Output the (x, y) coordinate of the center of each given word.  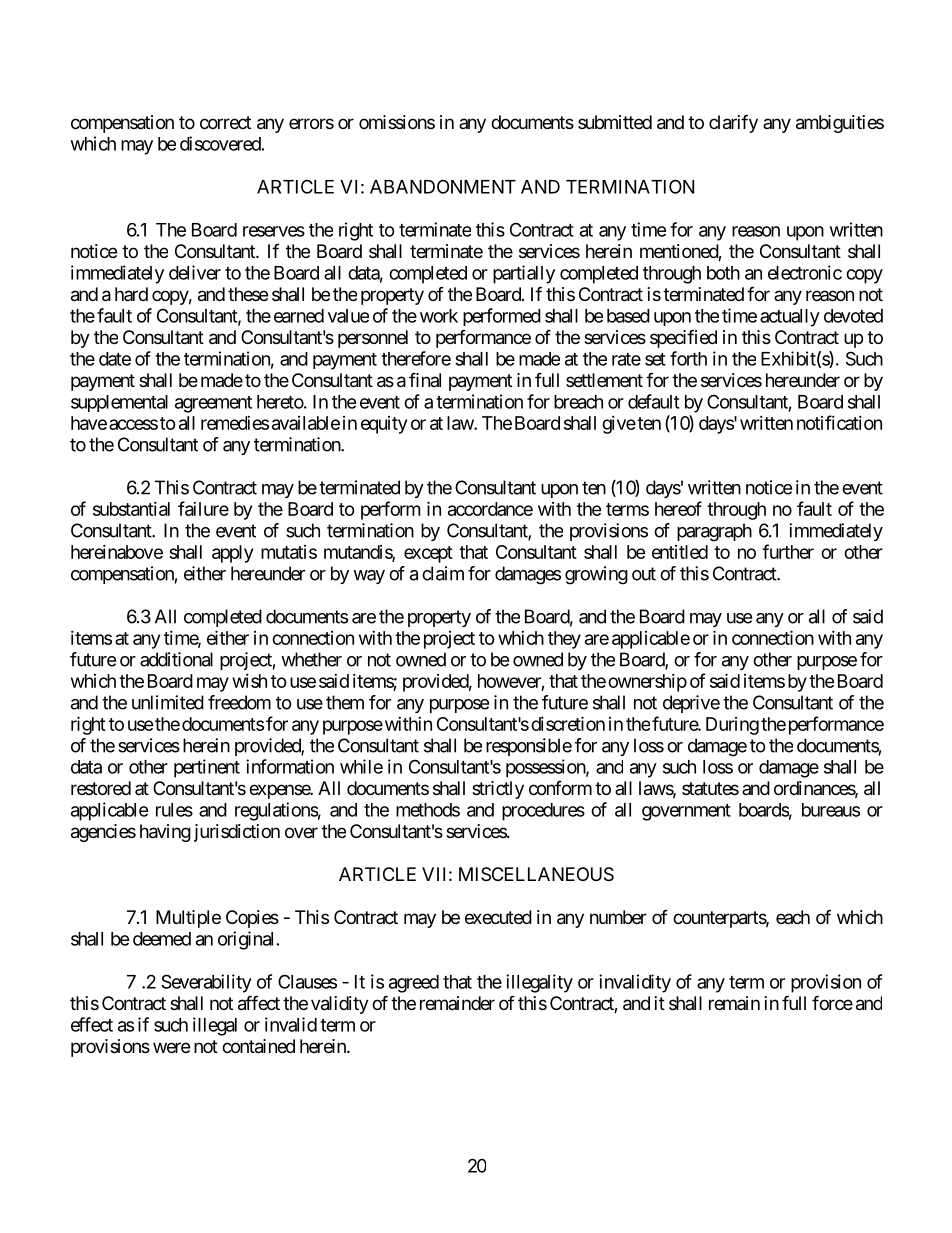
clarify (733, 123)
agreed (414, 984)
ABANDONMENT (443, 186)
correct (225, 122)
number (618, 917)
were (171, 1047)
